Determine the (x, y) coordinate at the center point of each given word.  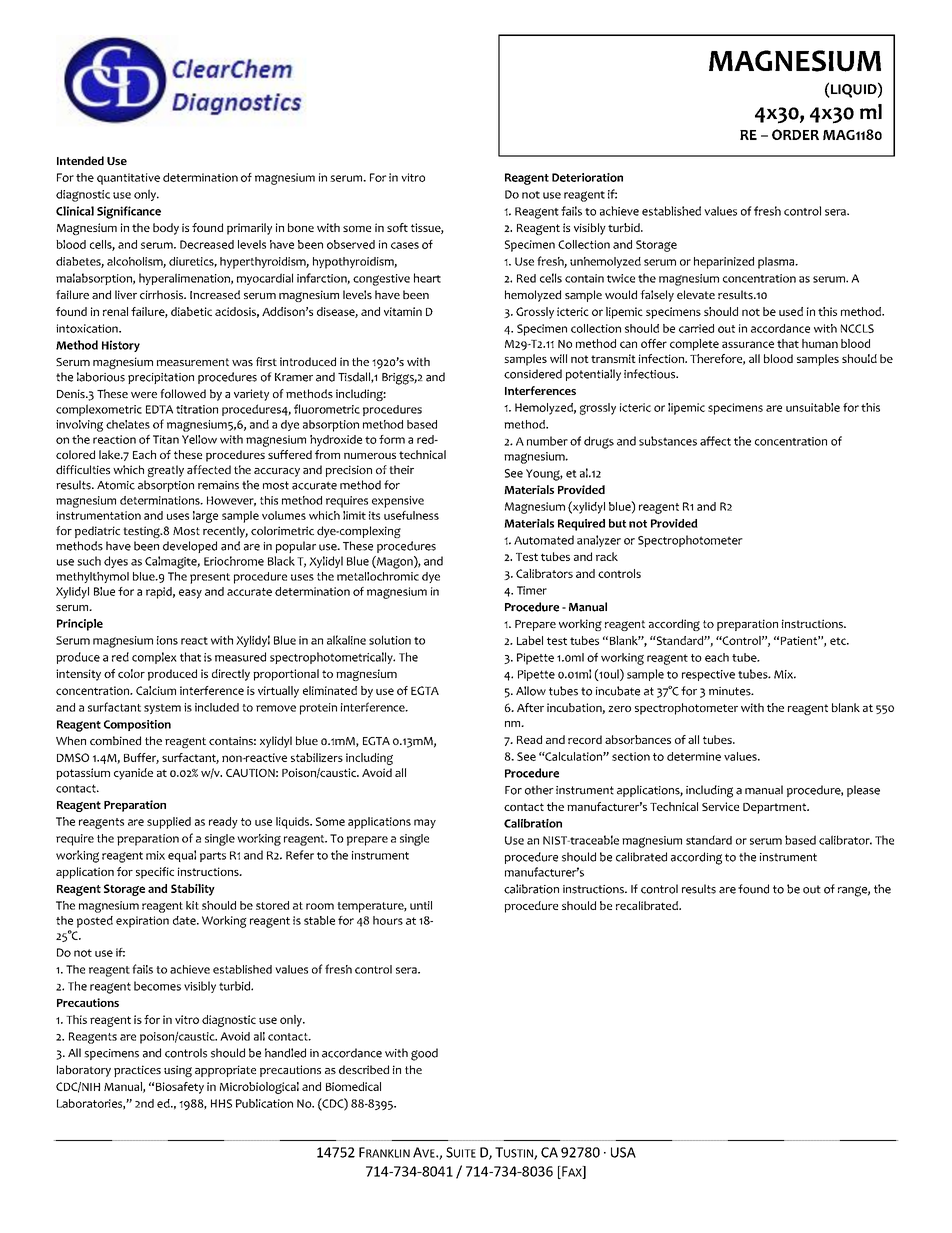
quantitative (128, 179)
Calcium (156, 690)
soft (397, 227)
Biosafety (180, 1088)
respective (708, 675)
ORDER (795, 134)
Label (530, 640)
